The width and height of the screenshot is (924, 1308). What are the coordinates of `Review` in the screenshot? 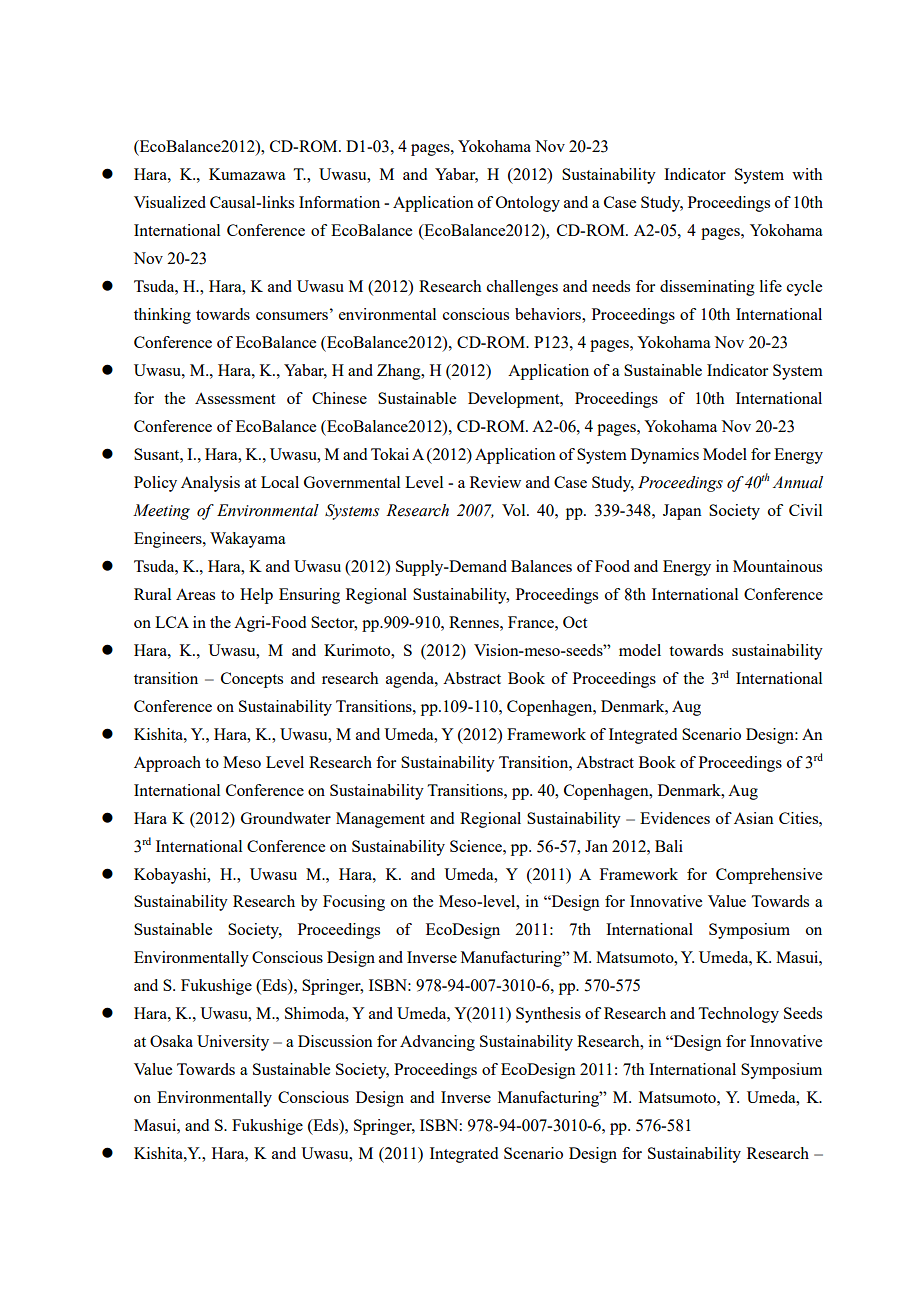 It's located at (495, 482).
